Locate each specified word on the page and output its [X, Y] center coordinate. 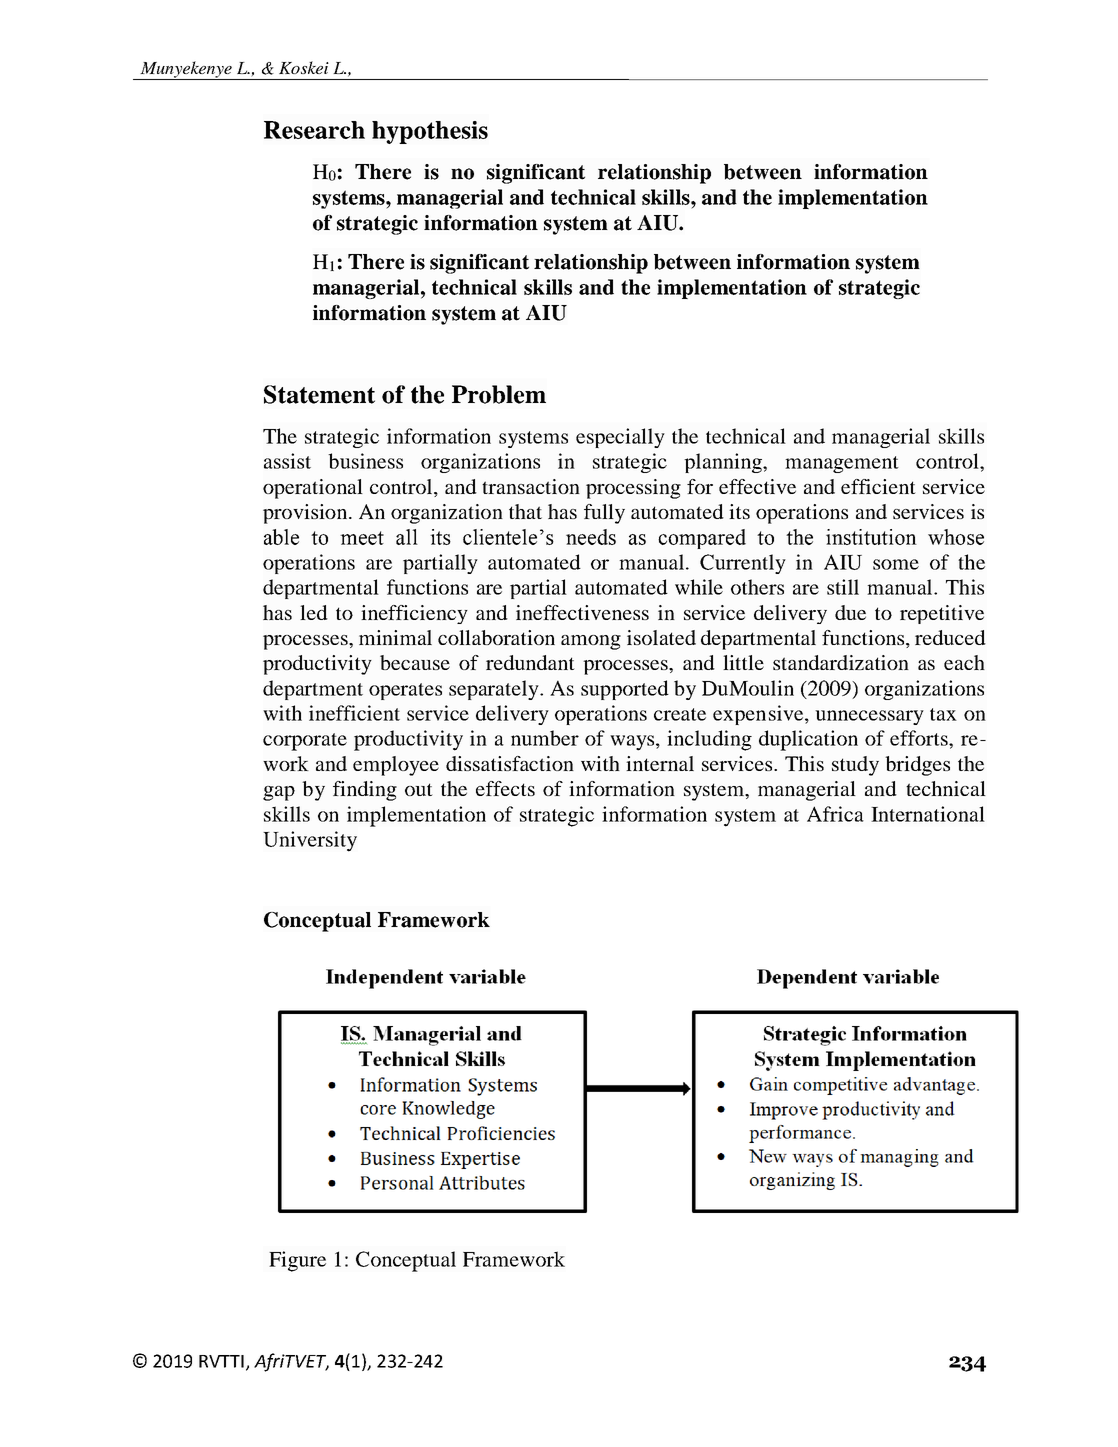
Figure [297, 1261]
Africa [835, 814]
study [855, 766]
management [842, 464]
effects [505, 788]
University [310, 841]
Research [314, 130]
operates [405, 691]
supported [625, 690]
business [365, 461]
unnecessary [869, 717]
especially [620, 438]
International [928, 814]
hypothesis [430, 132]
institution [871, 537]
